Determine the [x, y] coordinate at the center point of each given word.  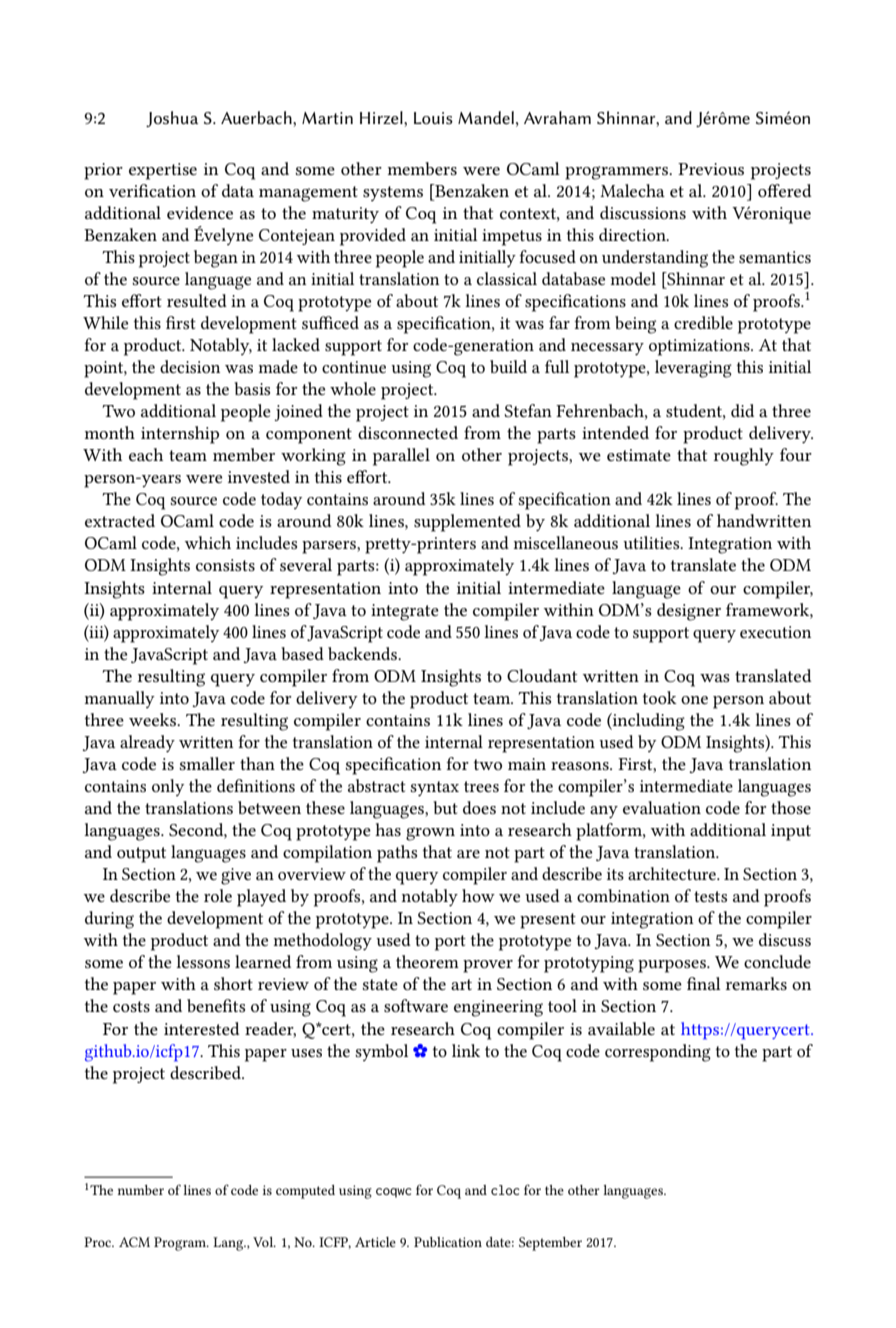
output [141, 855]
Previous [711, 169]
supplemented [467, 523]
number [141, 1190]
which [208, 542]
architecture [673, 873]
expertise [163, 171]
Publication [448, 1242]
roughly [744, 457]
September [550, 1244]
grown [430, 834]
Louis [433, 118]
